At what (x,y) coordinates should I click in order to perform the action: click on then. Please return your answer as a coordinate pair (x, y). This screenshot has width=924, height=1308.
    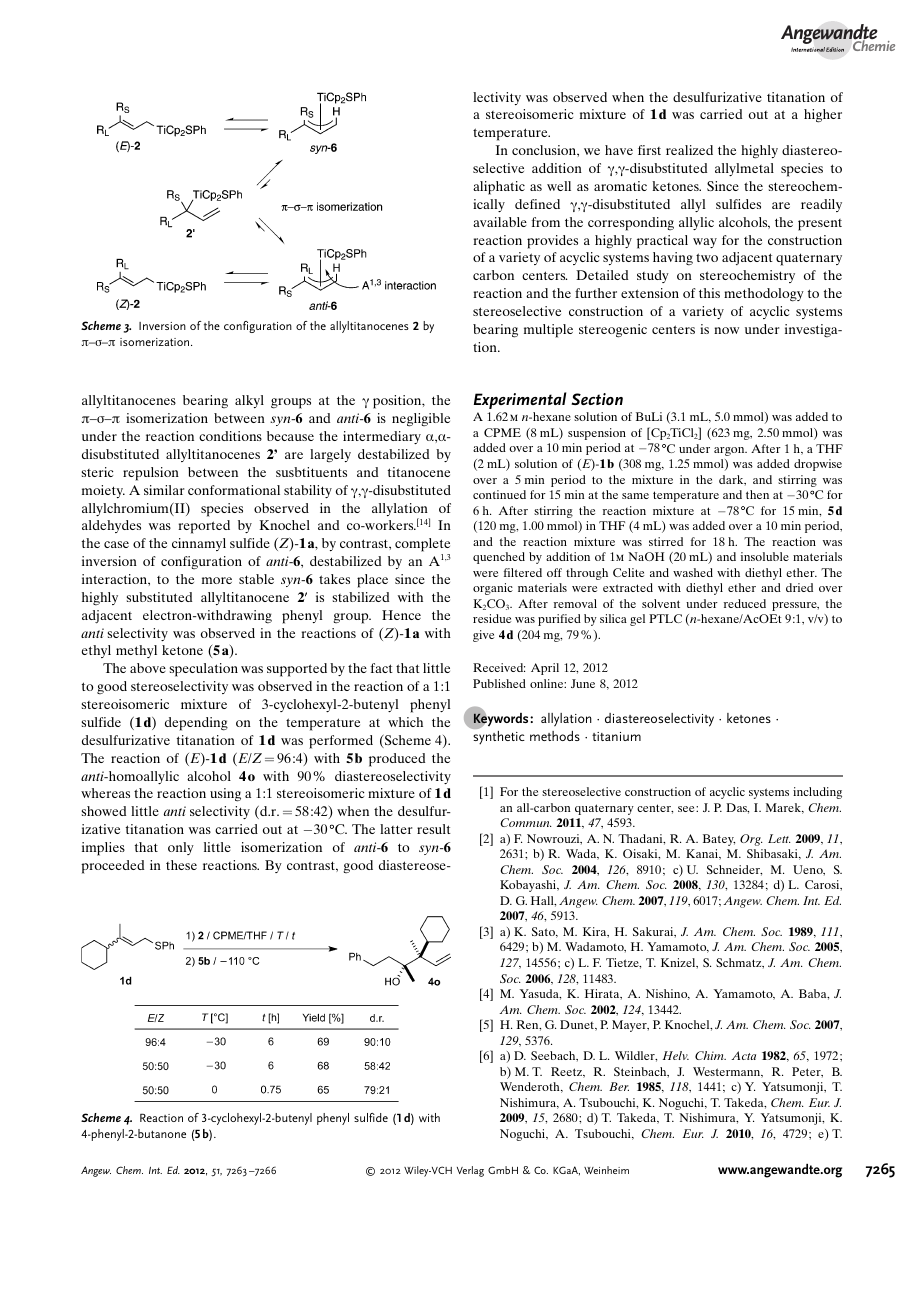
    Looking at the image, I should click on (757, 494).
